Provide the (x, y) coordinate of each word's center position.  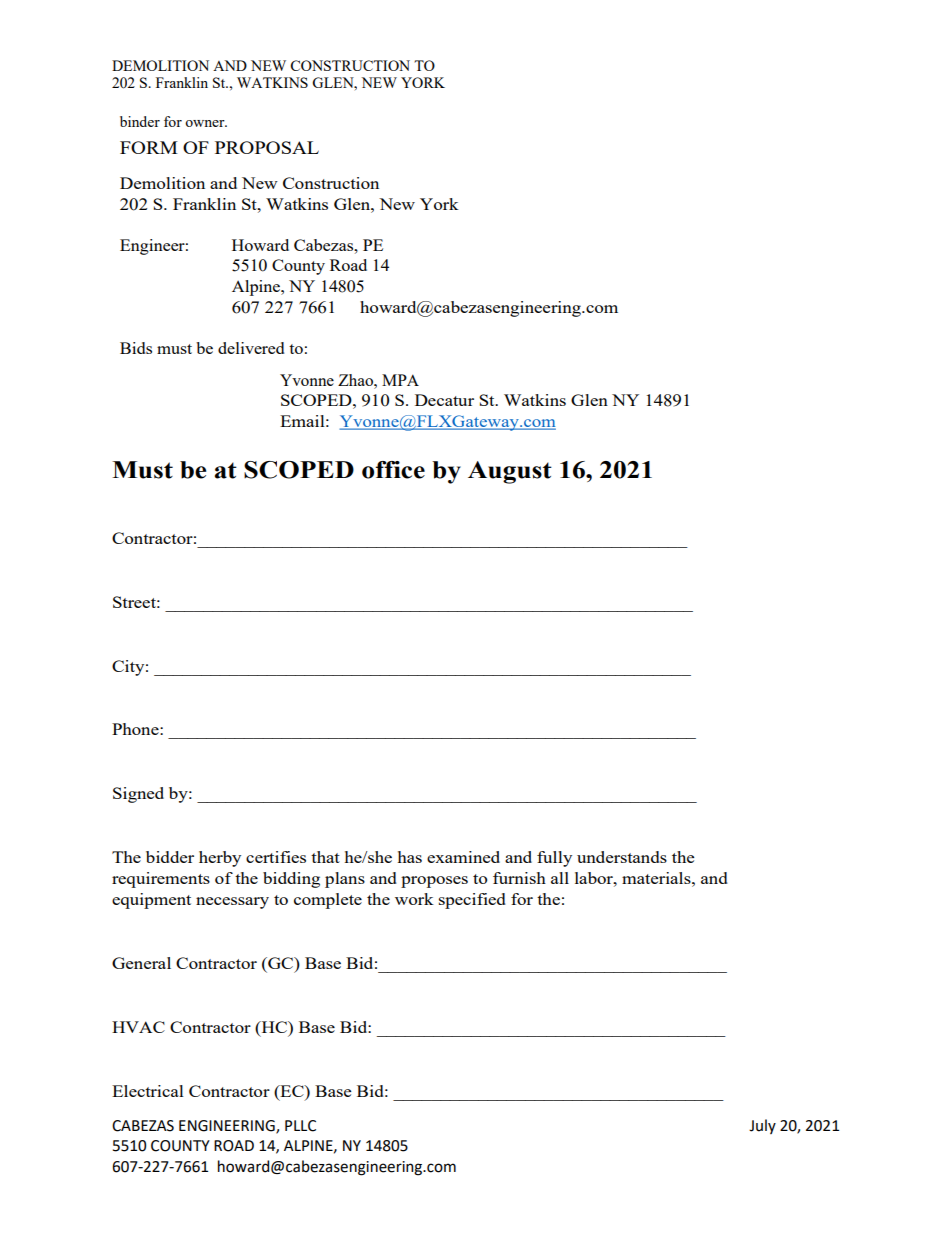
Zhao (356, 380)
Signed (138, 795)
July (762, 1126)
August (510, 472)
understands (622, 857)
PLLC (300, 1126)
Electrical (148, 1091)
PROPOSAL (267, 147)
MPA (400, 380)
